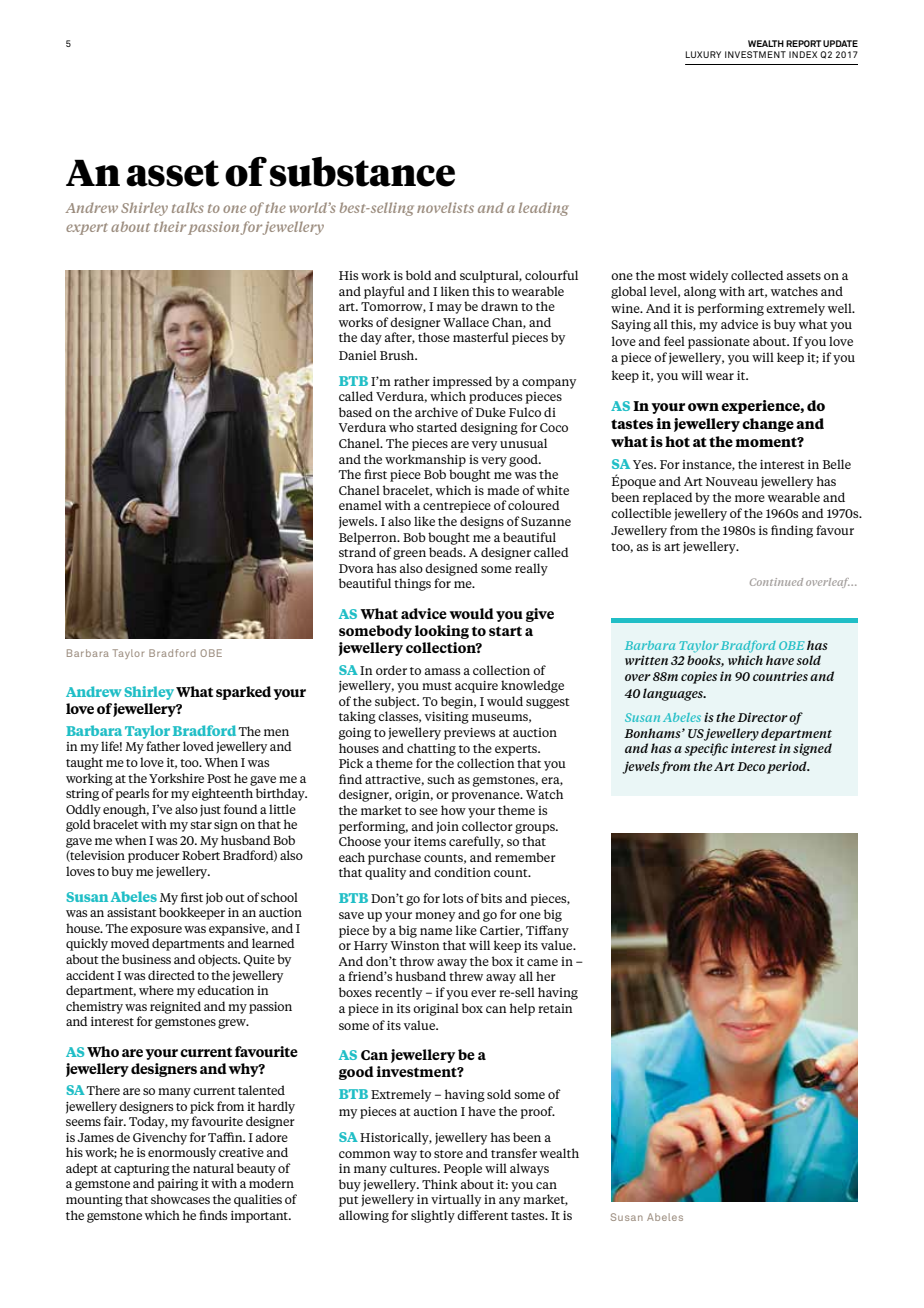  What do you see at coordinates (442, 632) in the screenshot?
I see `looking` at bounding box center [442, 632].
